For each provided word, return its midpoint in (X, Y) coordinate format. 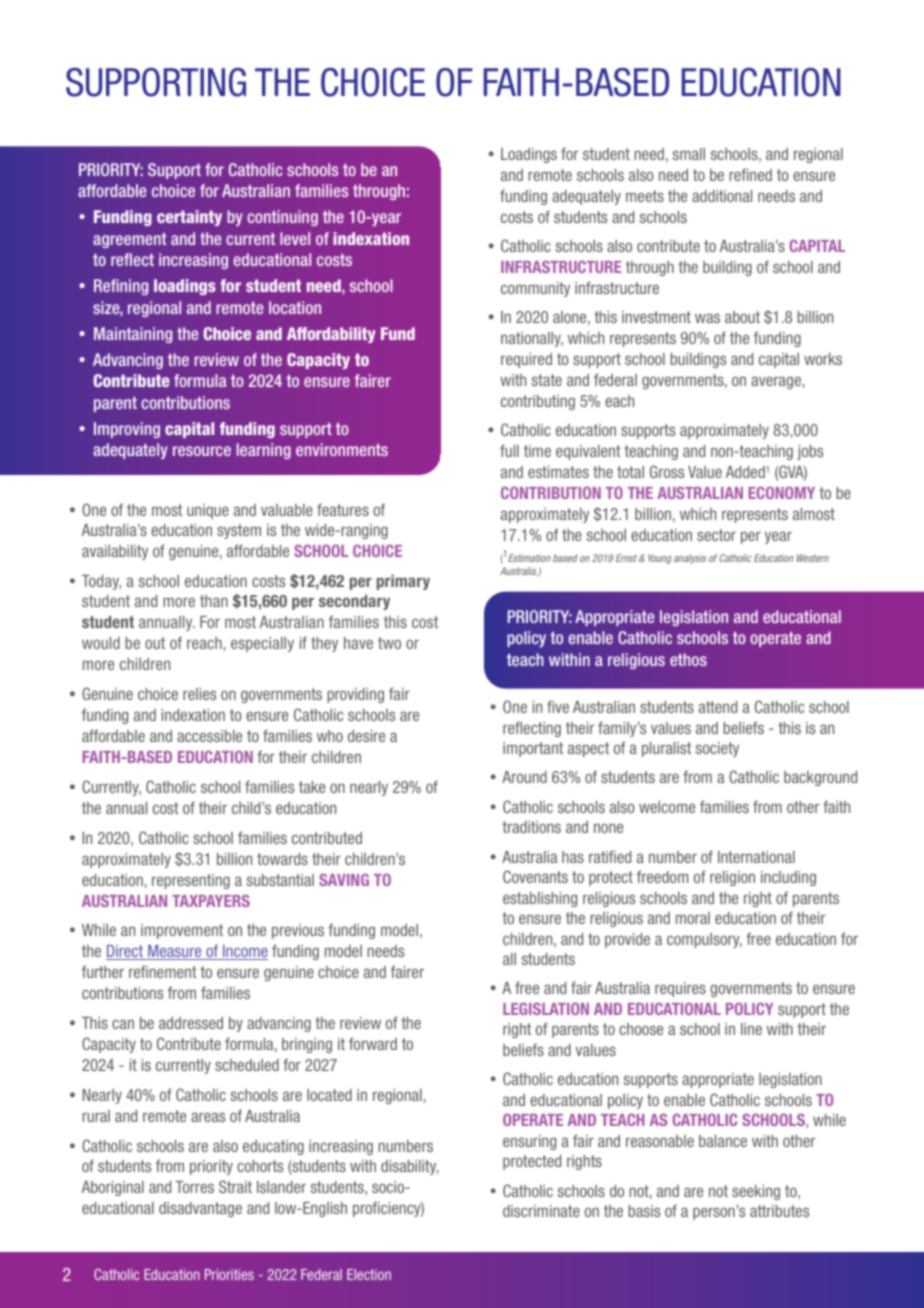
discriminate (541, 1211)
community (535, 289)
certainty (189, 218)
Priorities (229, 1274)
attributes (779, 1211)
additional (722, 196)
